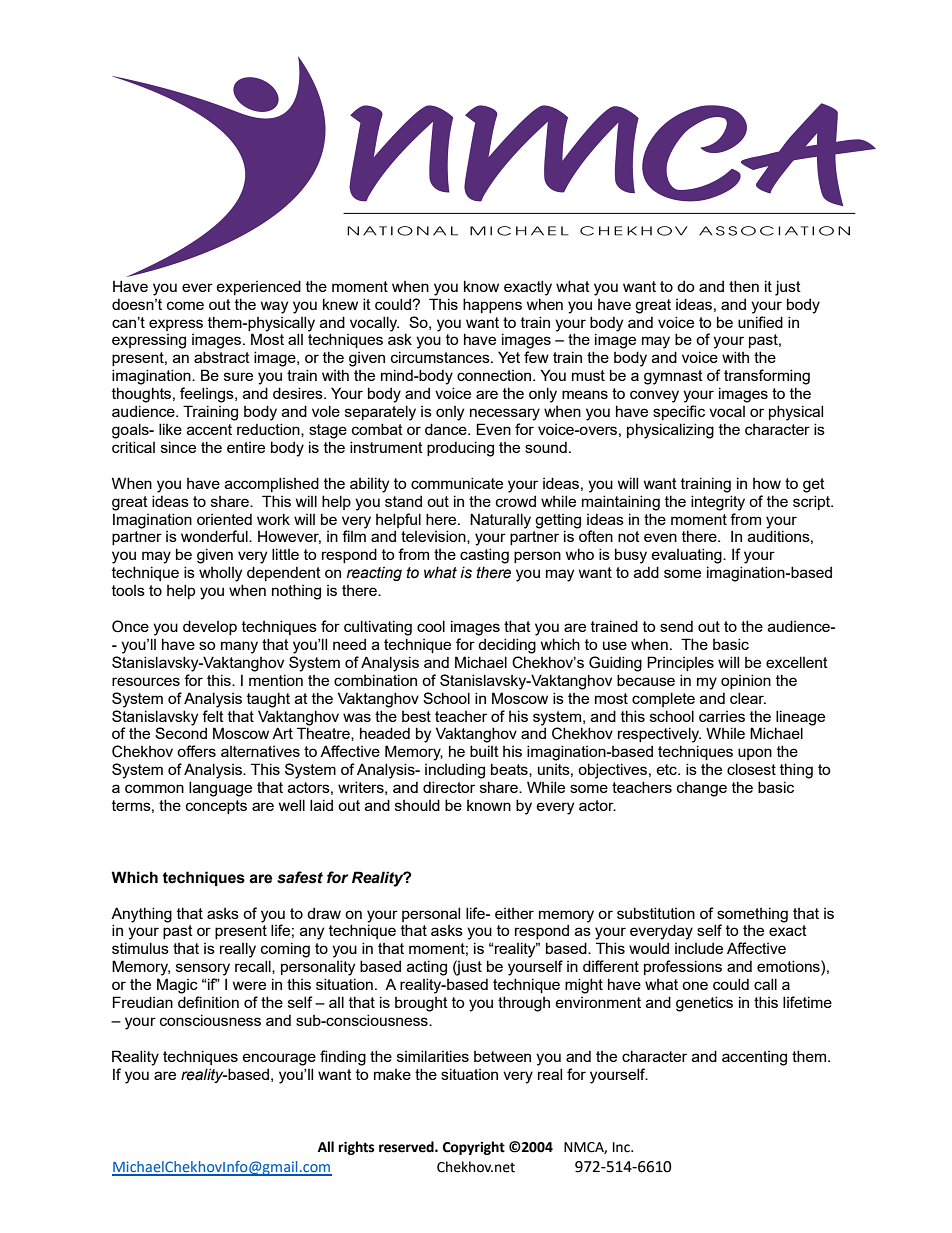 The image size is (952, 1233). I want to click on integrity, so click(718, 503).
